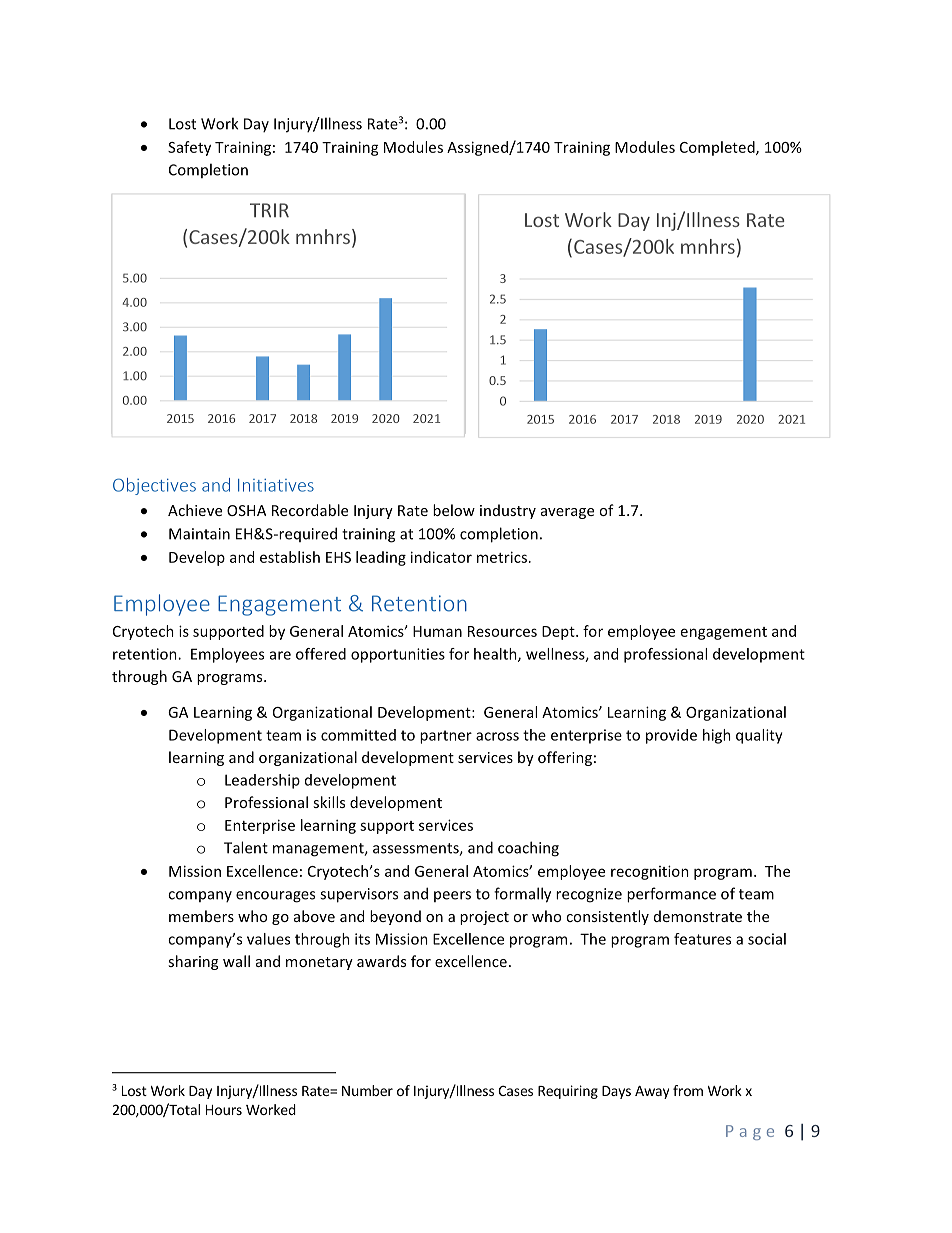 The width and height of the screenshot is (952, 1233). Describe the element at coordinates (276, 485) in the screenshot. I see `Initiatives` at that location.
